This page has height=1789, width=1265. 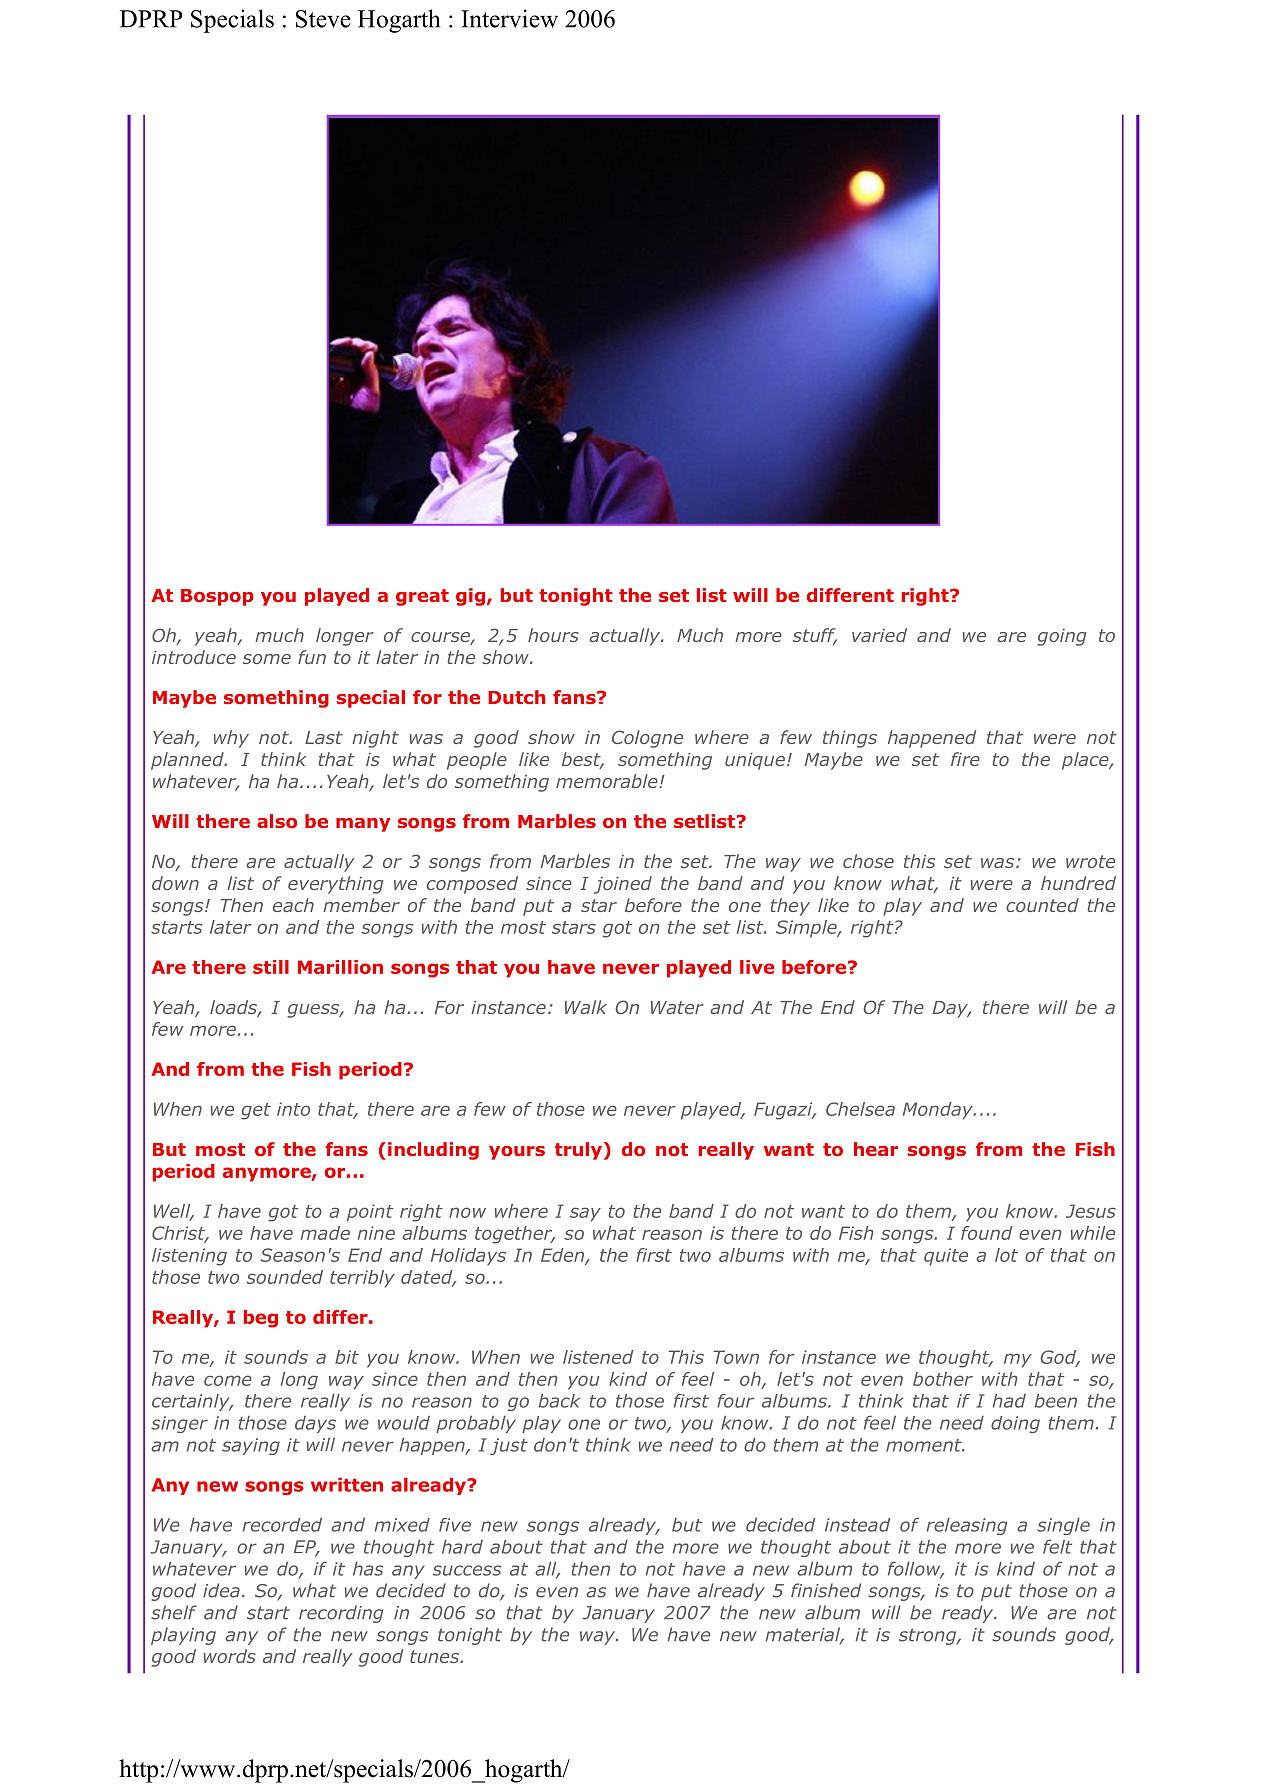 I want to click on into, so click(x=293, y=1109).
